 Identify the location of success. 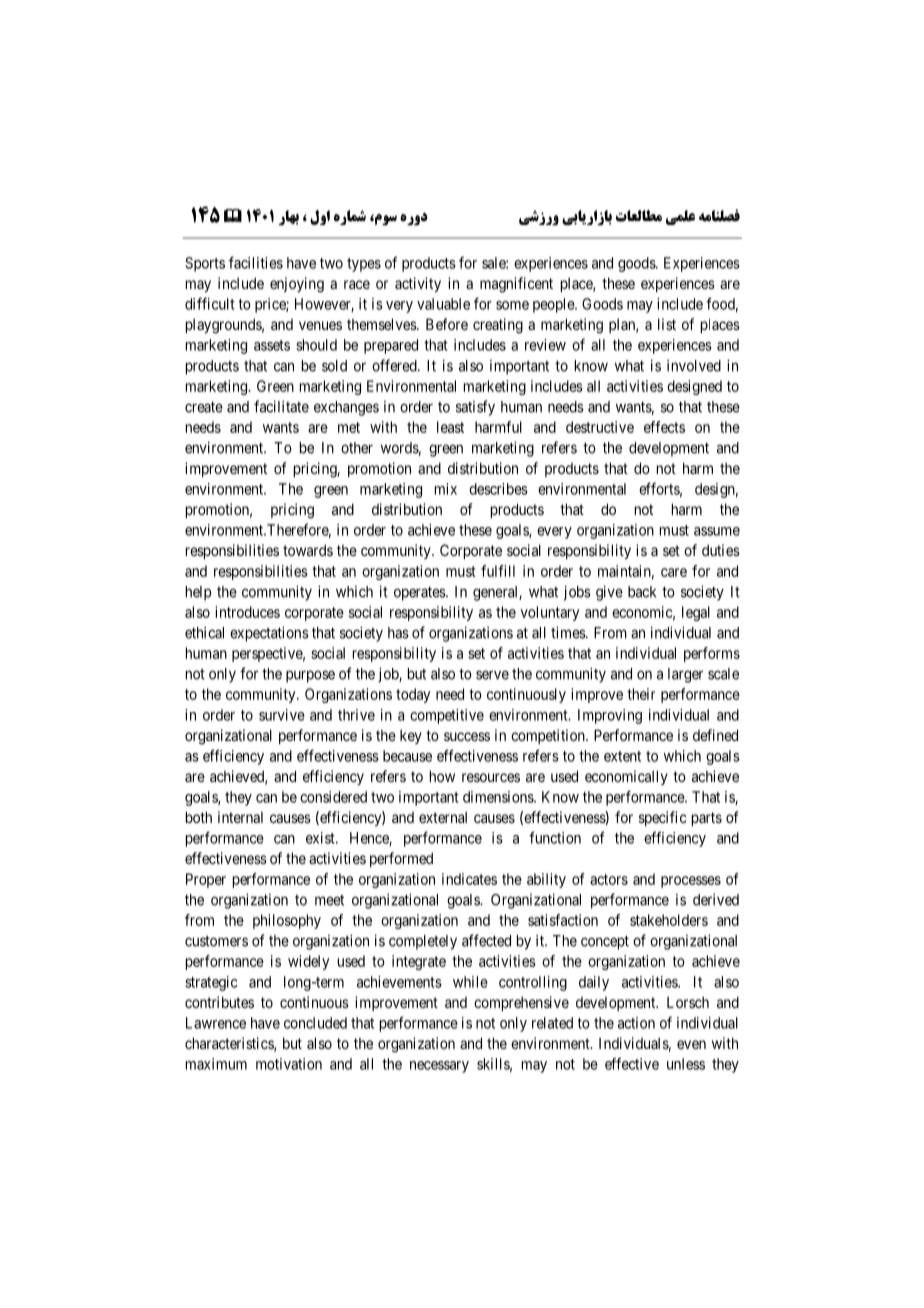
(467, 736).
